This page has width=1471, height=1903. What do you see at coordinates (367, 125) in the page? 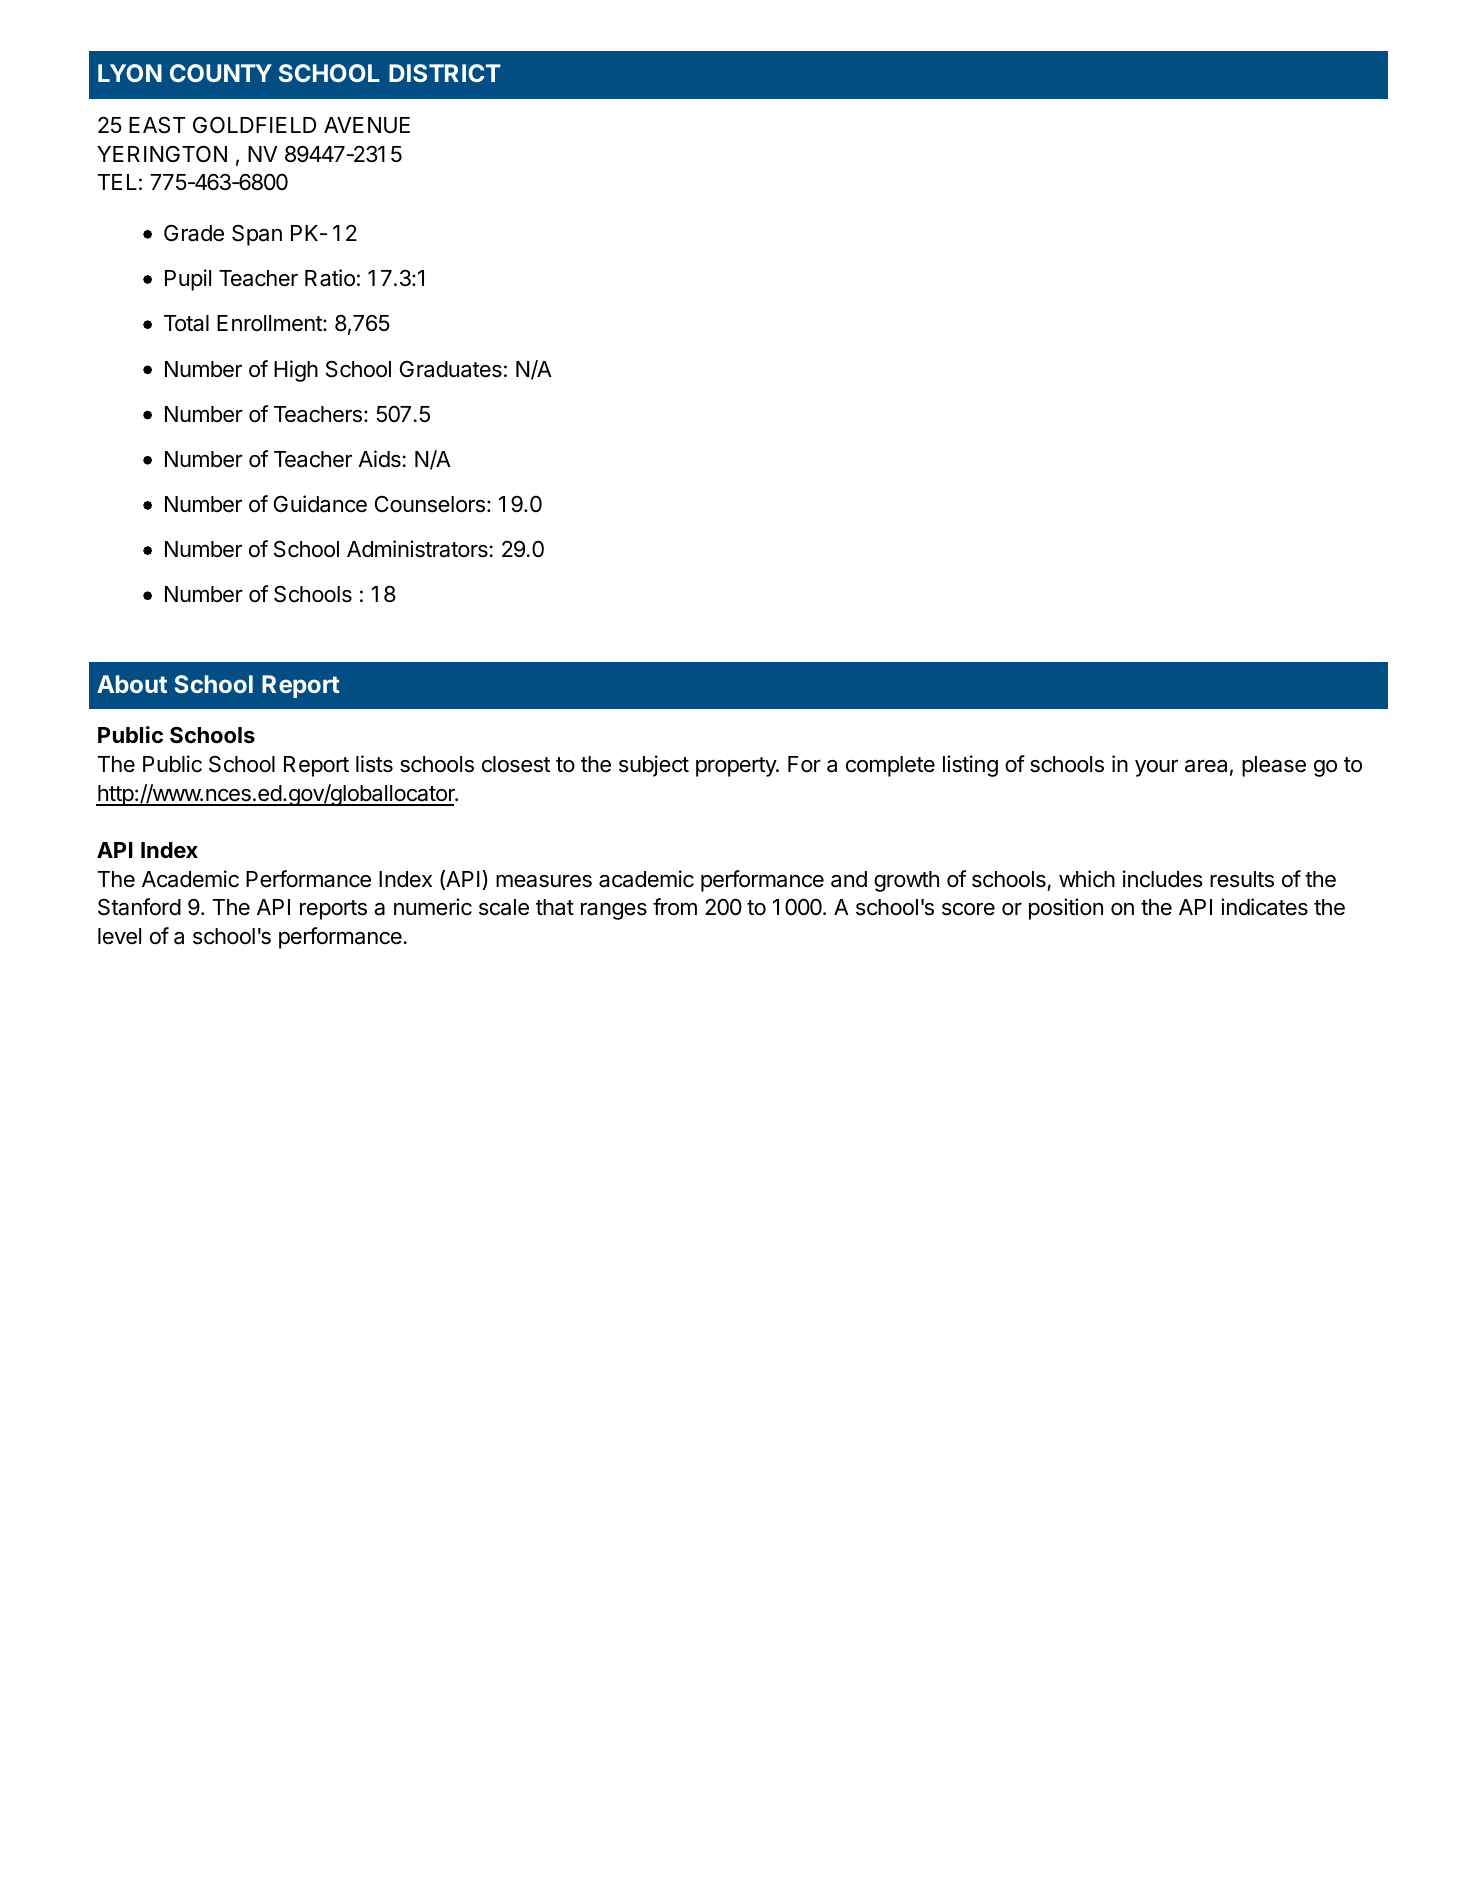
I see `AVENUE` at bounding box center [367, 125].
